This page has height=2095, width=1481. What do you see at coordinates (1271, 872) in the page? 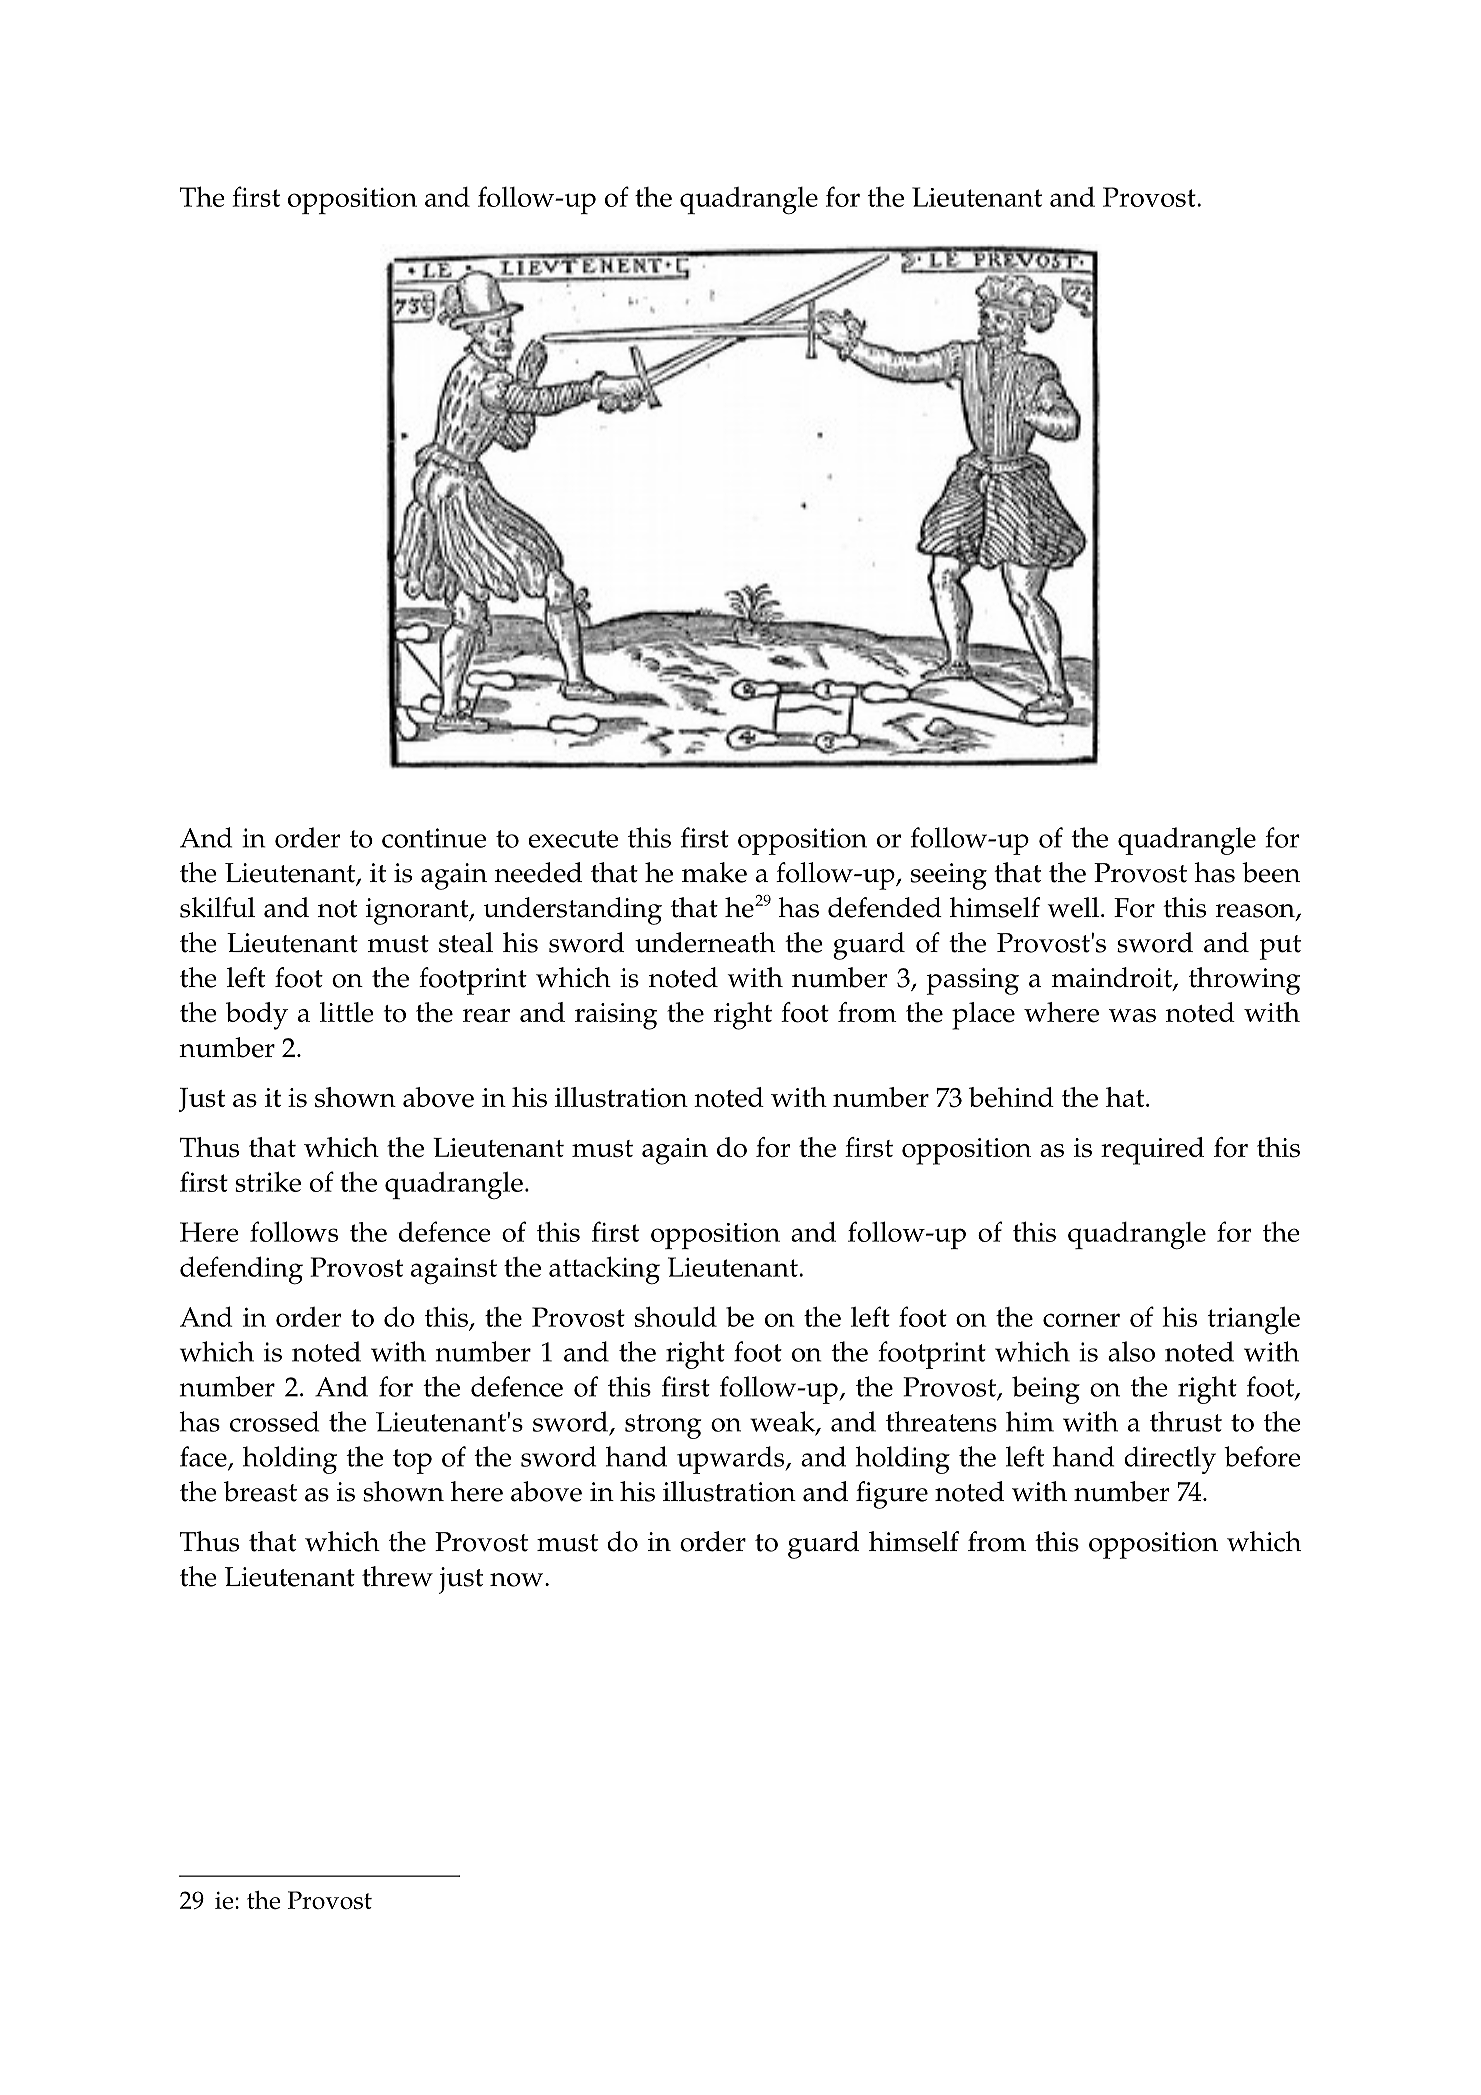
I see `been` at bounding box center [1271, 872].
